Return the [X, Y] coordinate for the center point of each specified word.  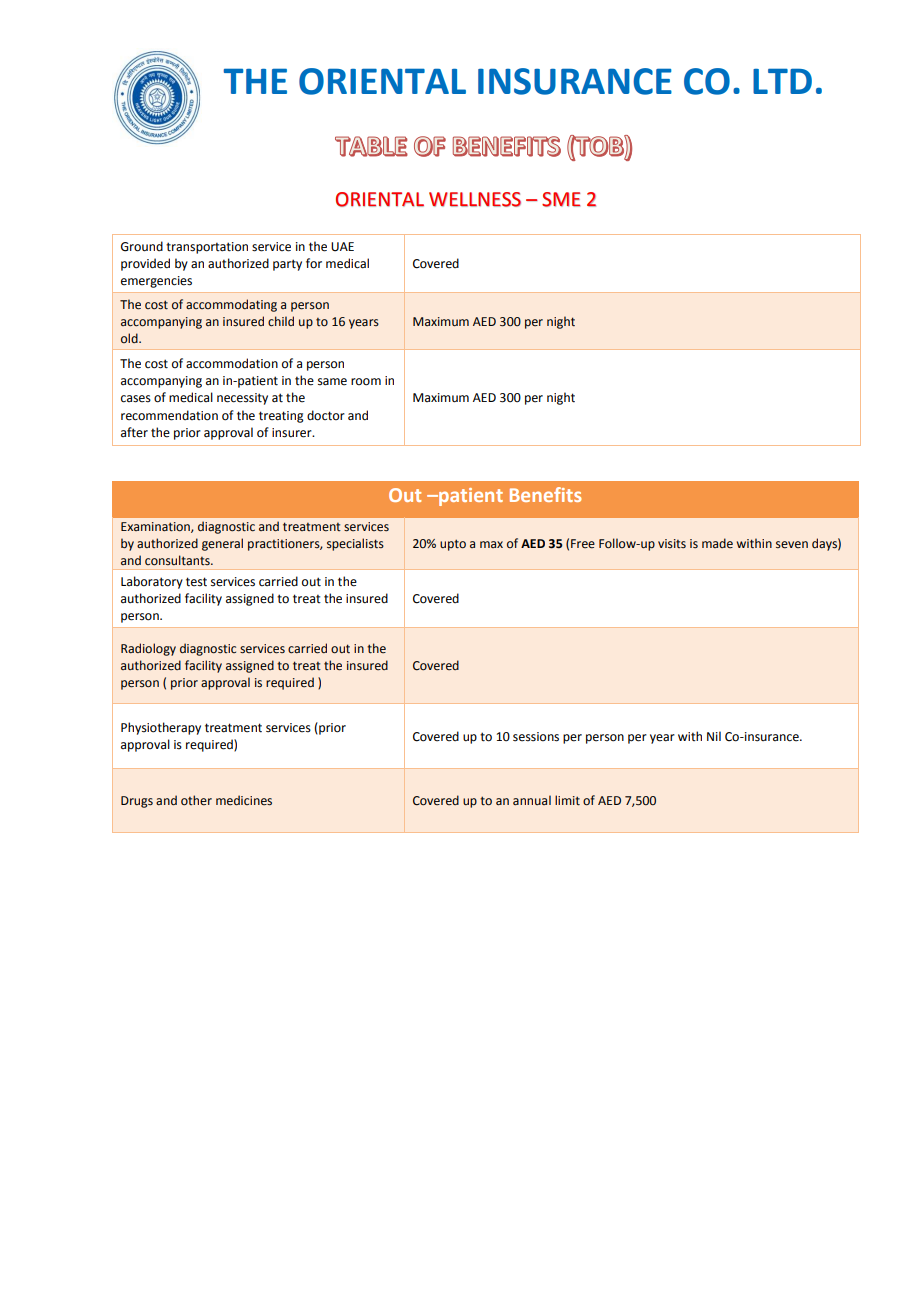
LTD [782, 81]
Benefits [545, 494]
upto [453, 545]
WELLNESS [475, 199]
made [717, 543]
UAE [342, 247]
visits [672, 543]
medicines [244, 800]
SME [561, 199]
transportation [207, 248]
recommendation [169, 415]
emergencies [156, 282]
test [196, 582]
